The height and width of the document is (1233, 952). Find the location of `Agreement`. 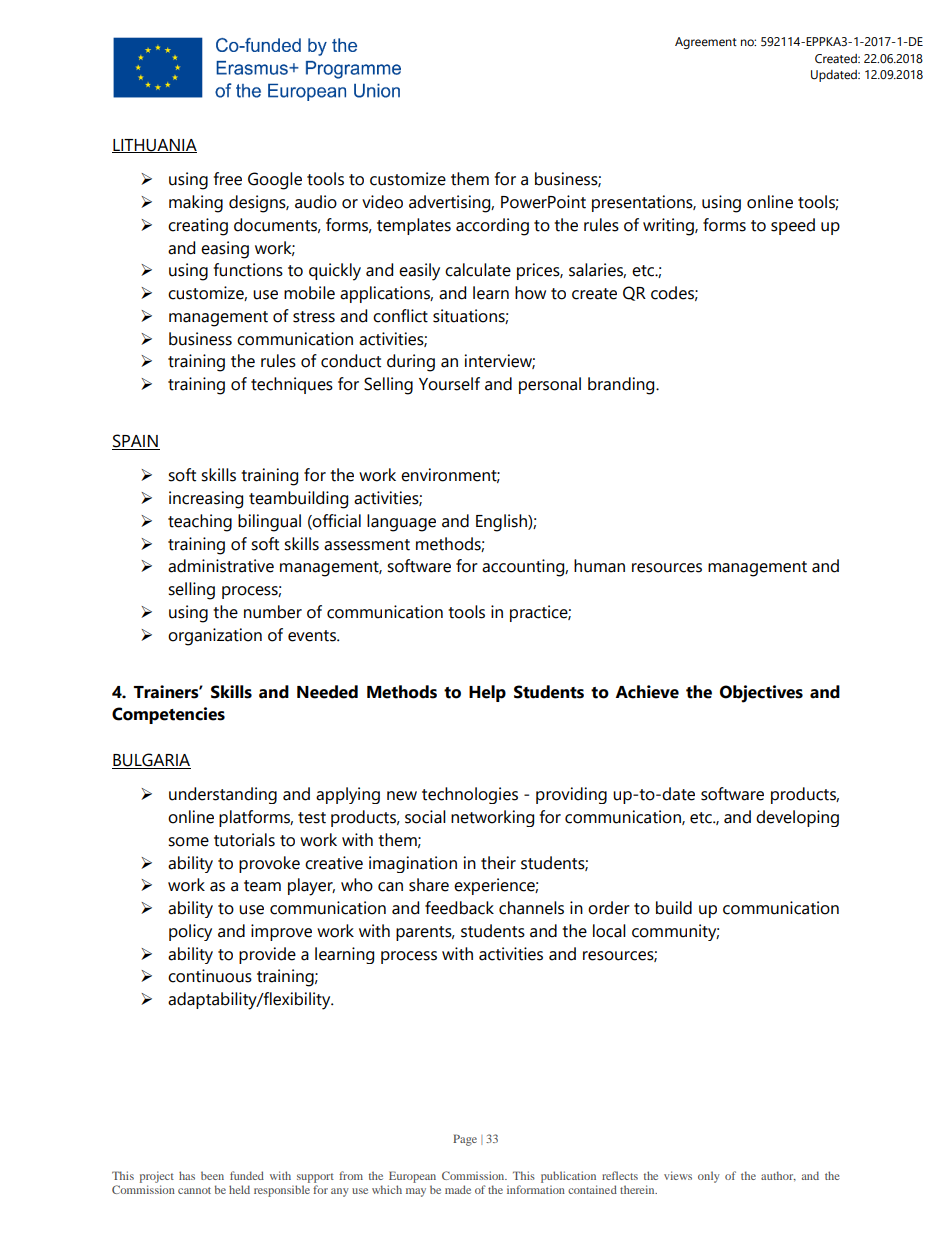

Agreement is located at coordinates (706, 43).
